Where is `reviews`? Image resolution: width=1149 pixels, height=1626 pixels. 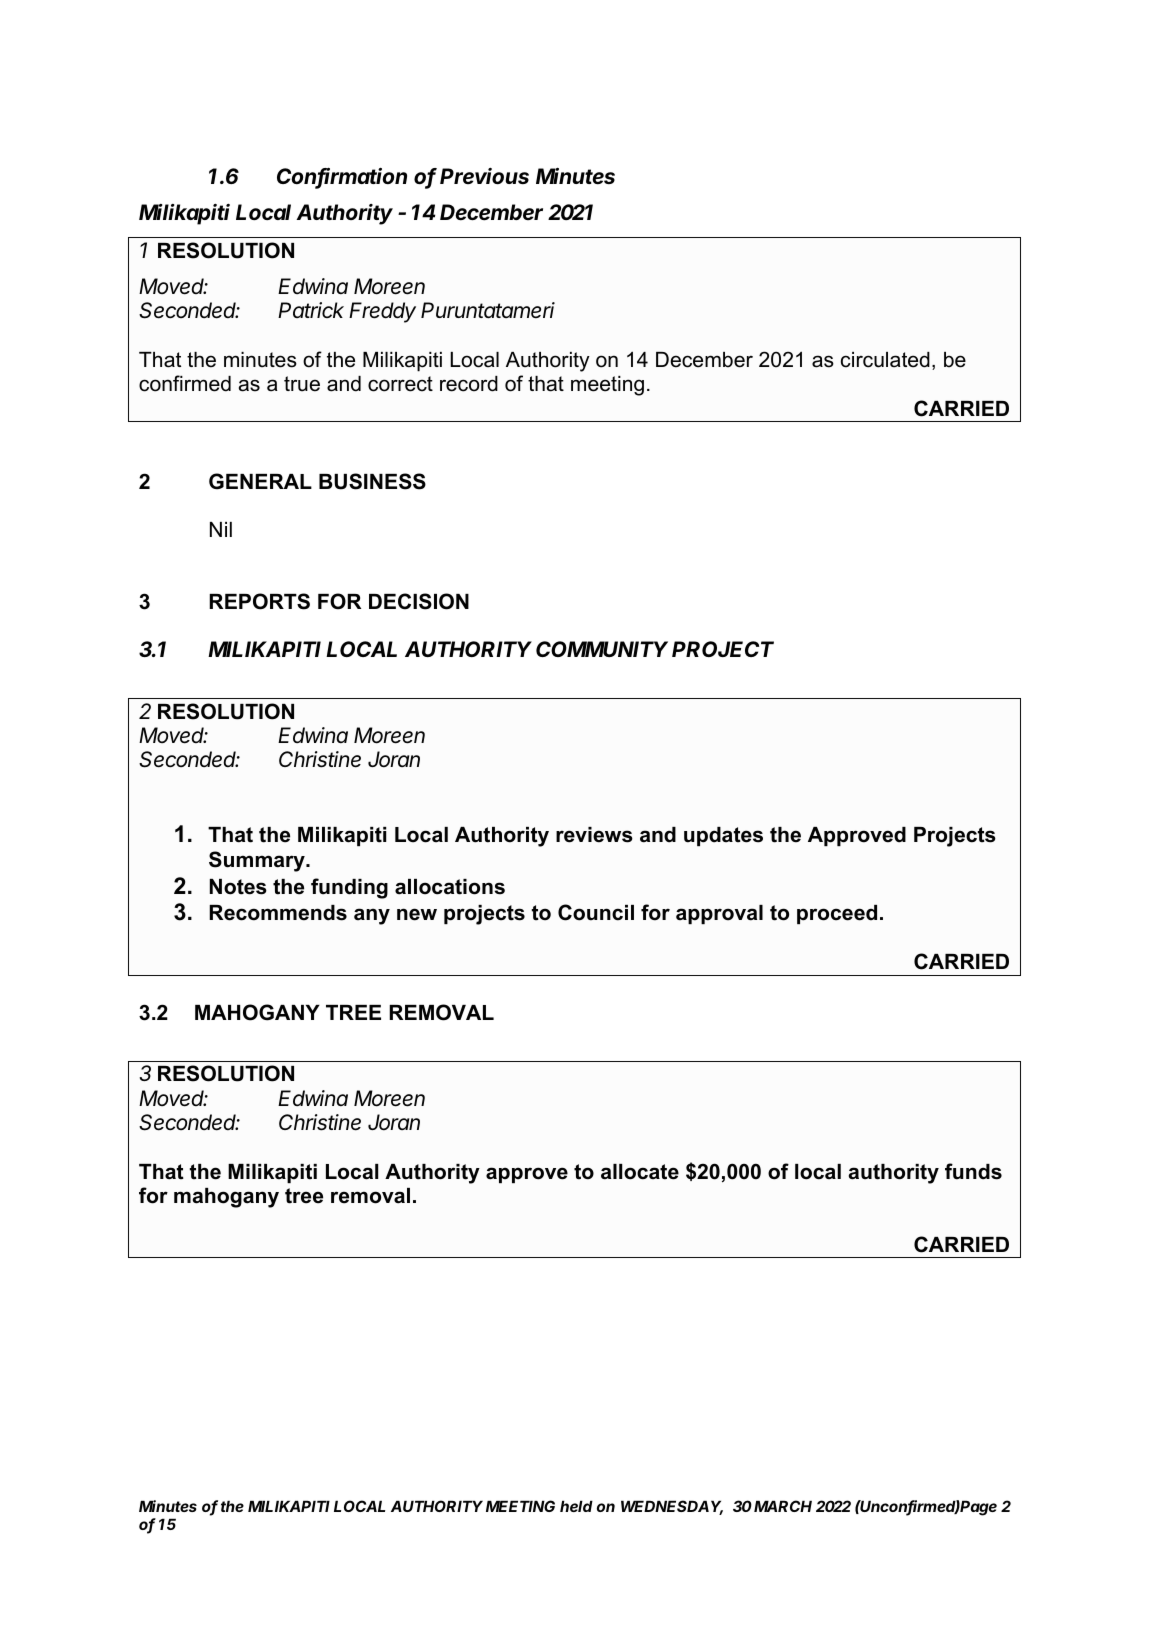
reviews is located at coordinates (594, 835).
